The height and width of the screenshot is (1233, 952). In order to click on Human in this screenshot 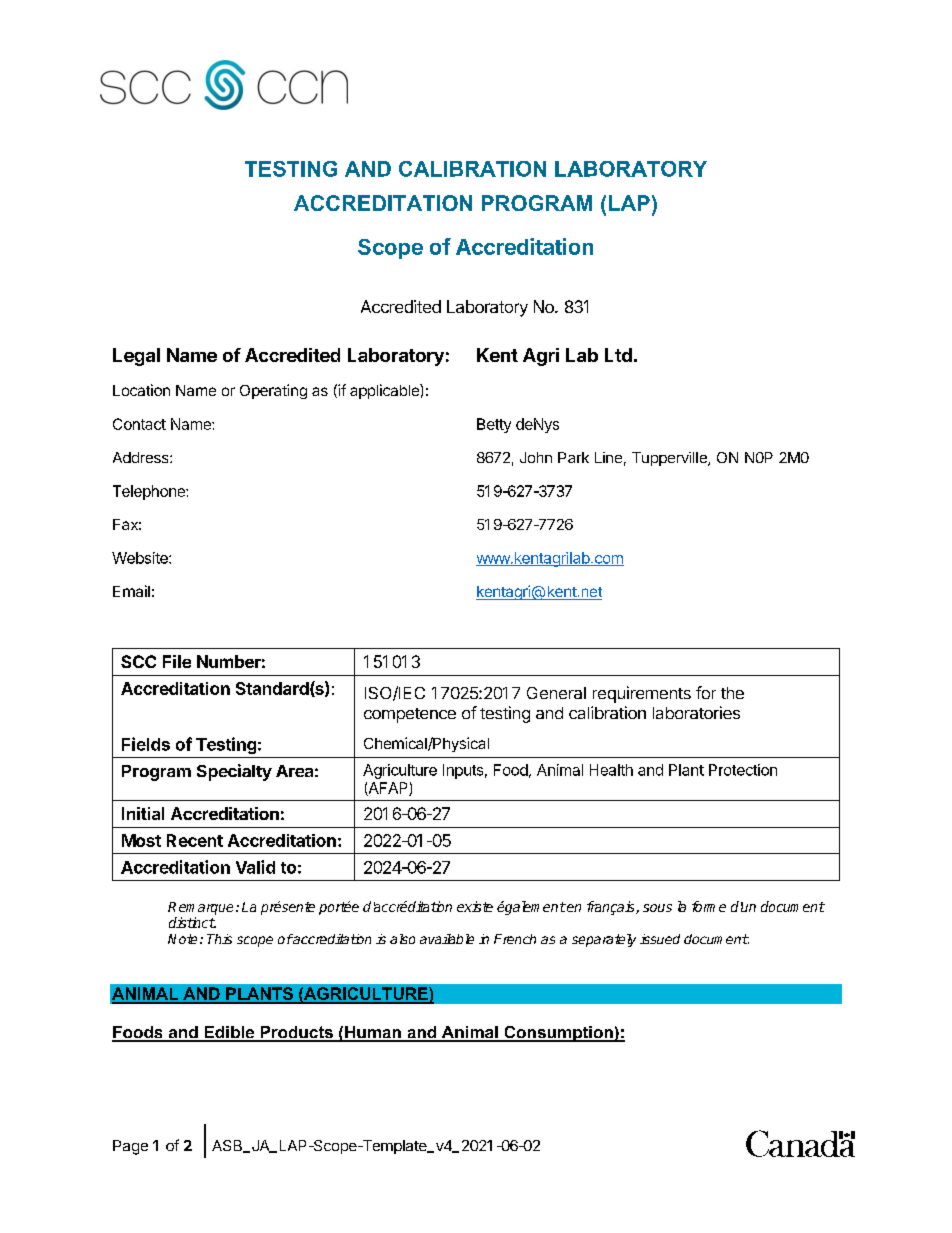, I will do `click(373, 1033)`.
